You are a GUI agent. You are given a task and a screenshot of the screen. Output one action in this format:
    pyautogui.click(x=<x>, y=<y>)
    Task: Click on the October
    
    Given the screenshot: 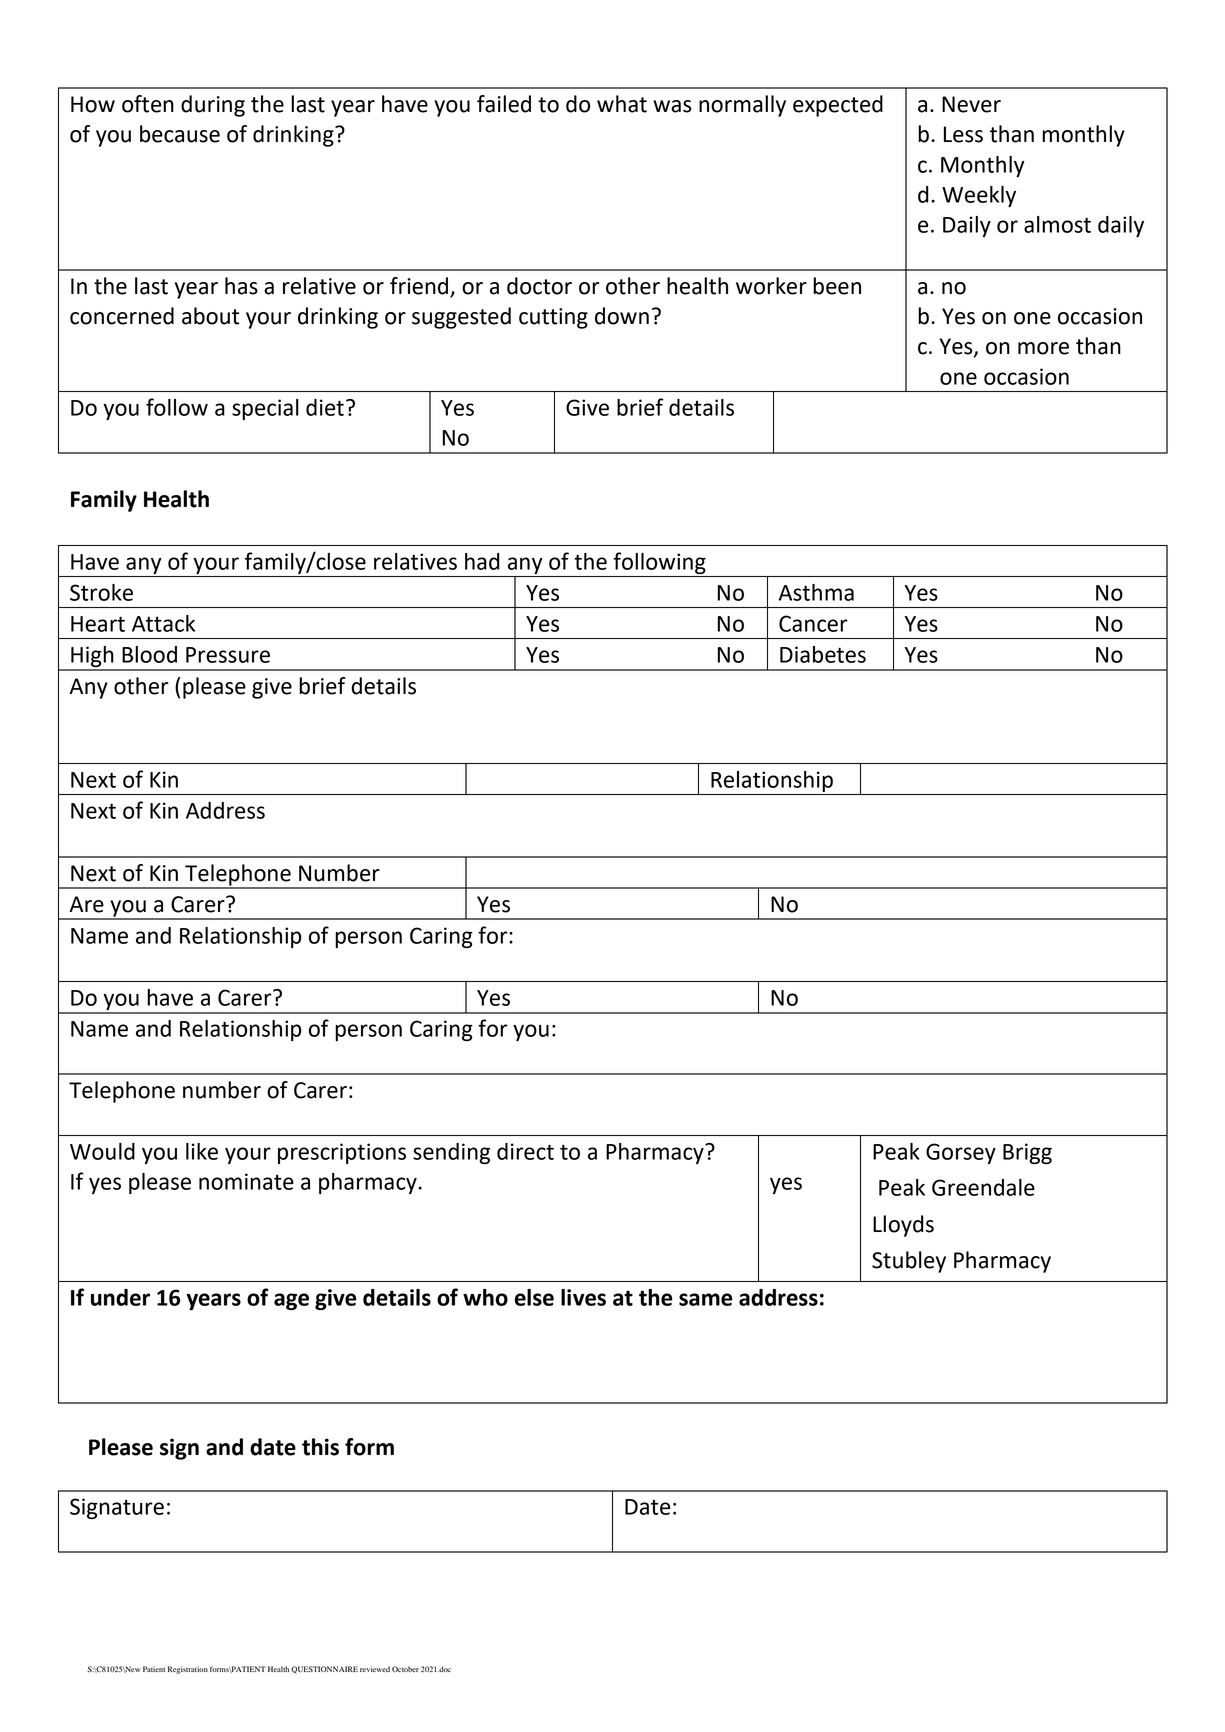 What is the action you would take?
    pyautogui.click(x=405, y=1669)
